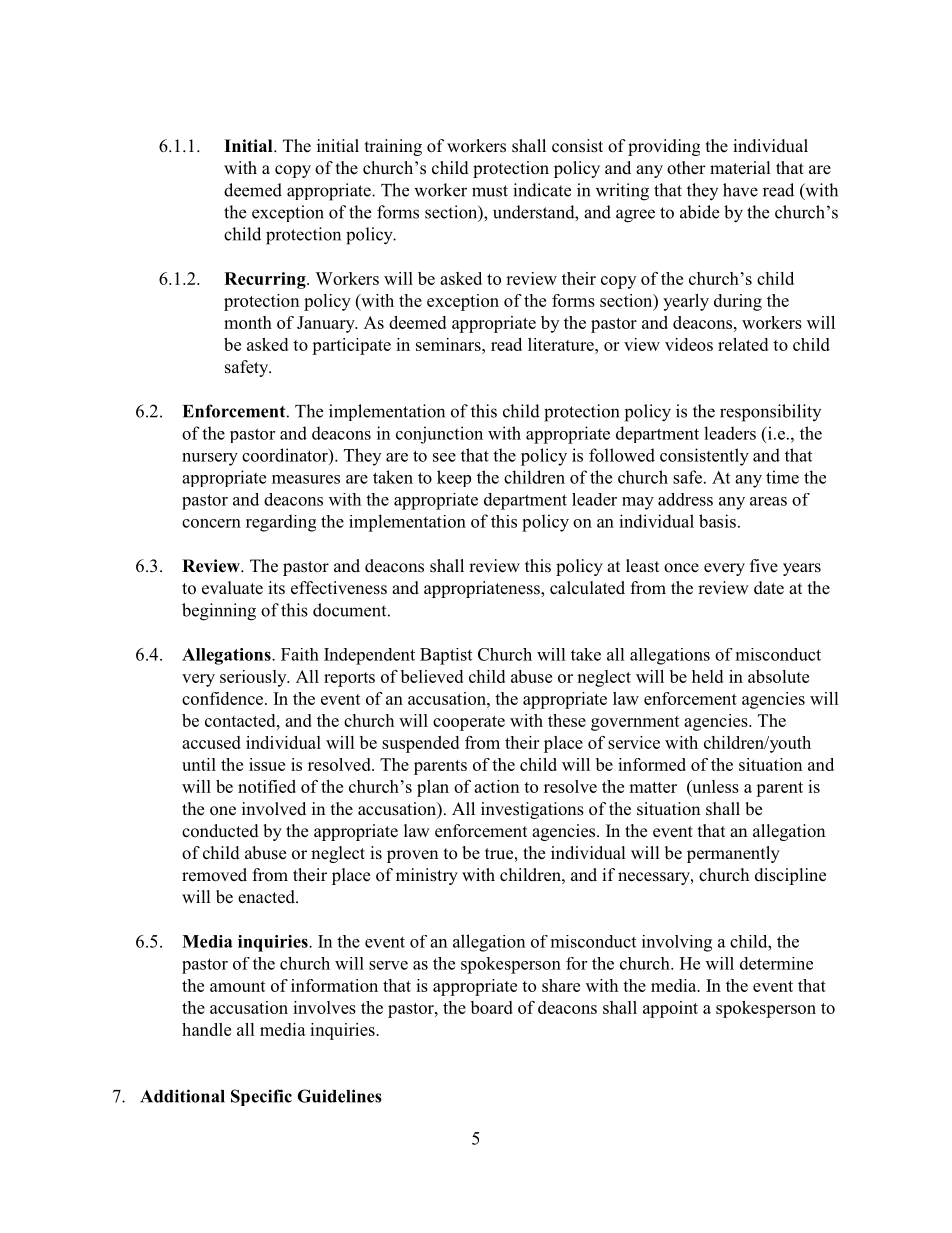 This image has height=1233, width=952. What do you see at coordinates (261, 1097) in the image?
I see `Specific` at bounding box center [261, 1097].
